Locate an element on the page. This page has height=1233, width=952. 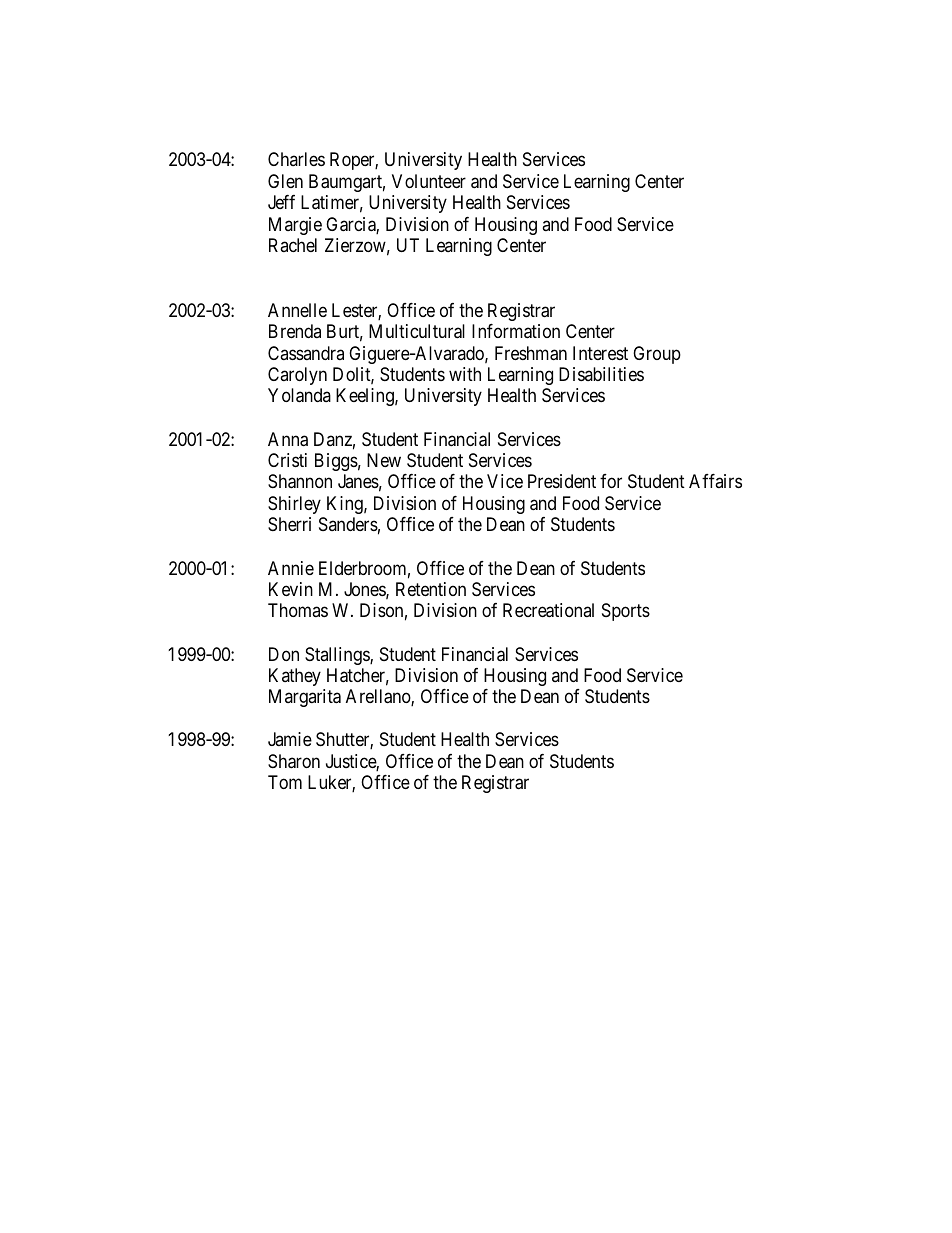
Group is located at coordinates (657, 355).
